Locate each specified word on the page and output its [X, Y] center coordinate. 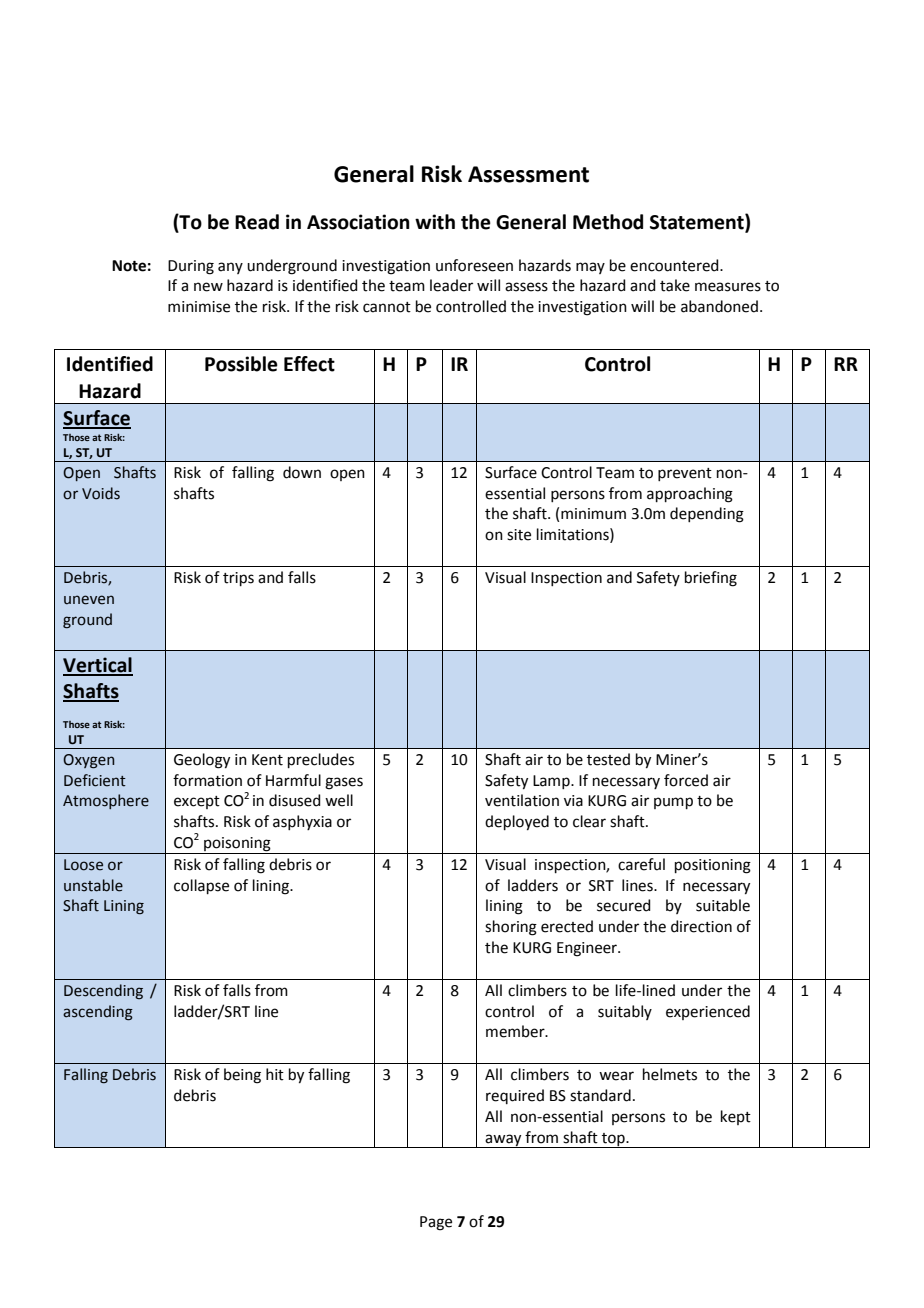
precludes [321, 760]
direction [701, 926]
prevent [685, 474]
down [302, 472]
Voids [101, 493]
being [242, 1076]
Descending [103, 991]
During [191, 267]
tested [608, 759]
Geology [202, 761]
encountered [675, 265]
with [435, 222]
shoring [511, 928]
